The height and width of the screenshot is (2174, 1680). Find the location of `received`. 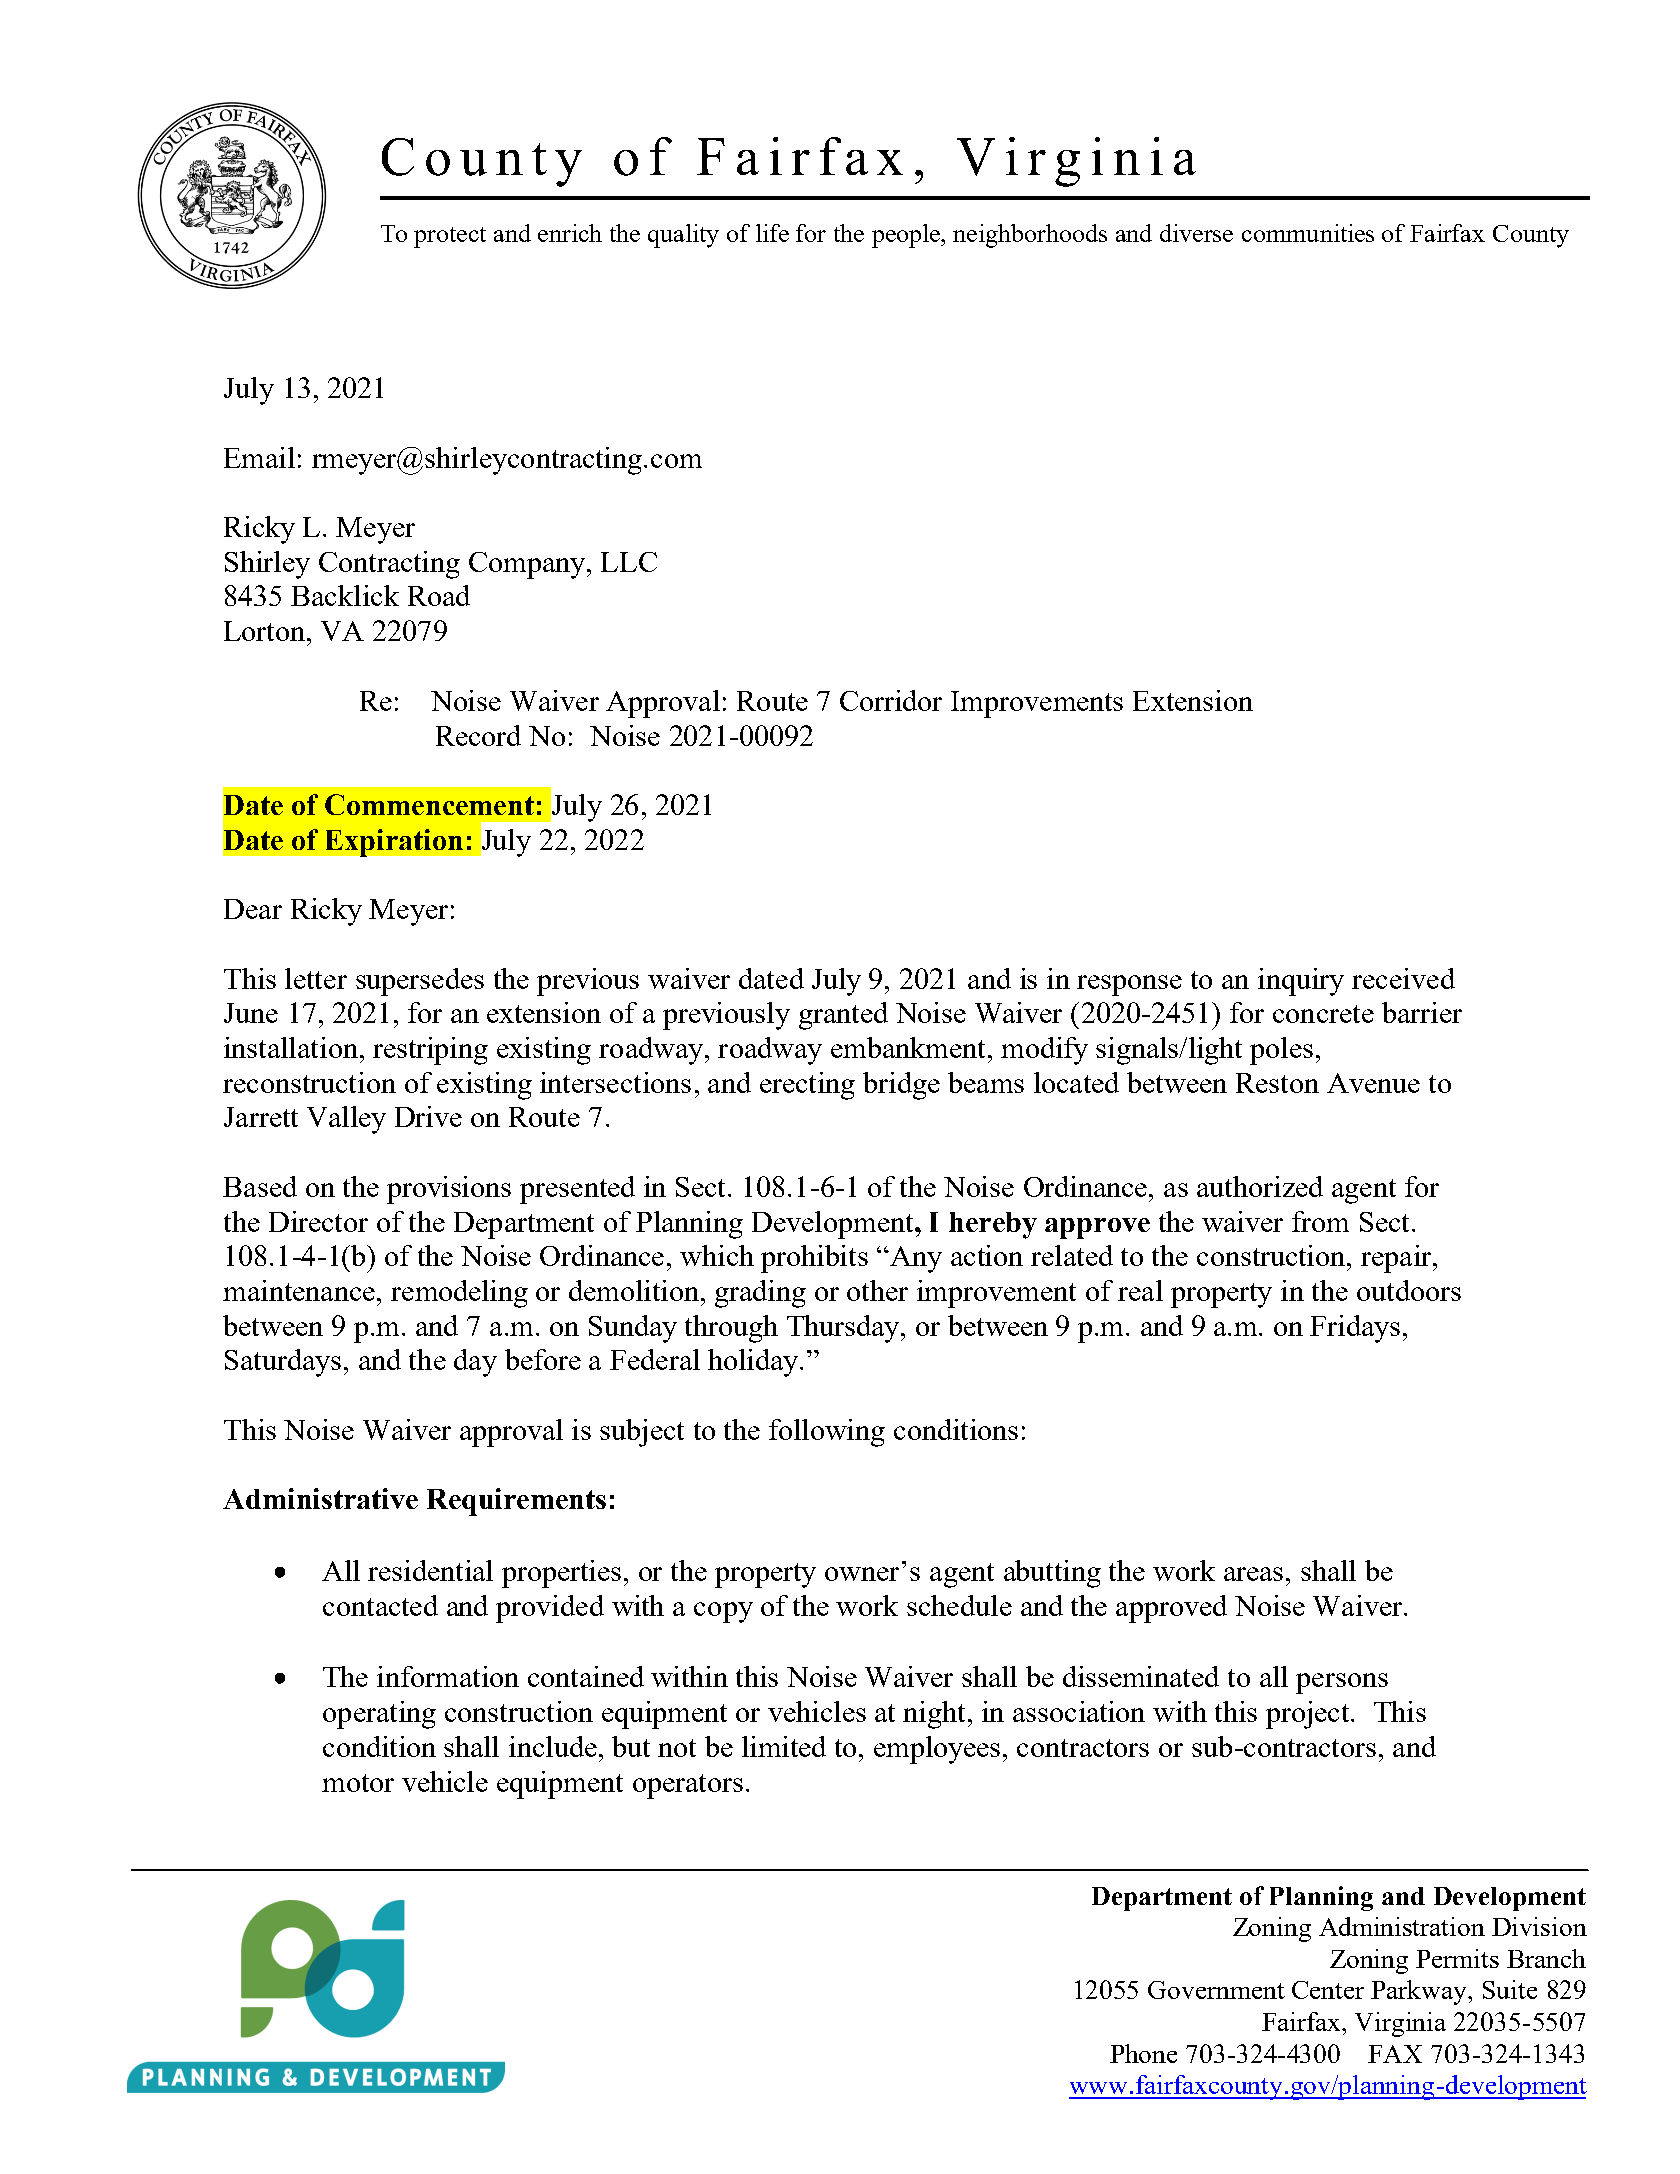

received is located at coordinates (1403, 978).
